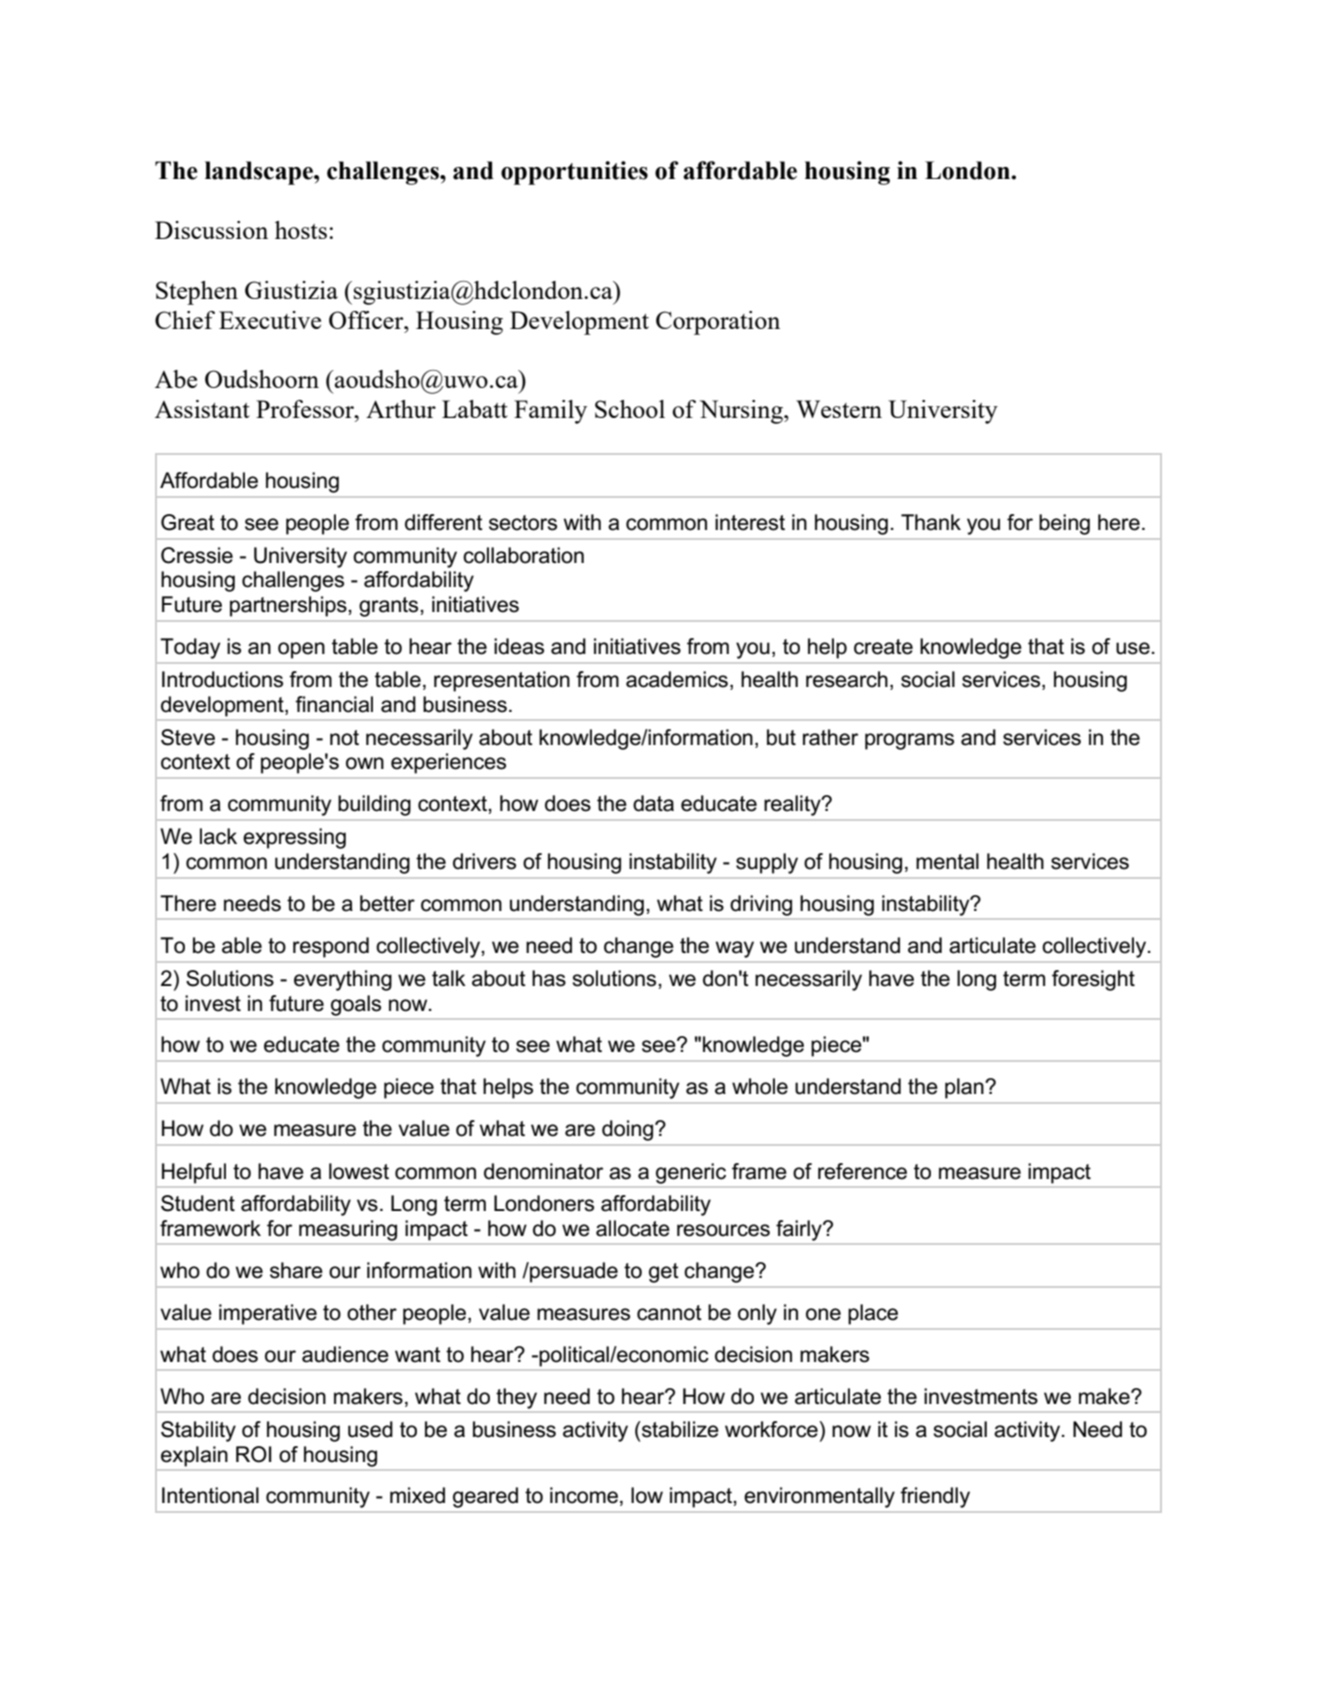  What do you see at coordinates (629, 1130) in the screenshot?
I see `doing` at bounding box center [629, 1130].
